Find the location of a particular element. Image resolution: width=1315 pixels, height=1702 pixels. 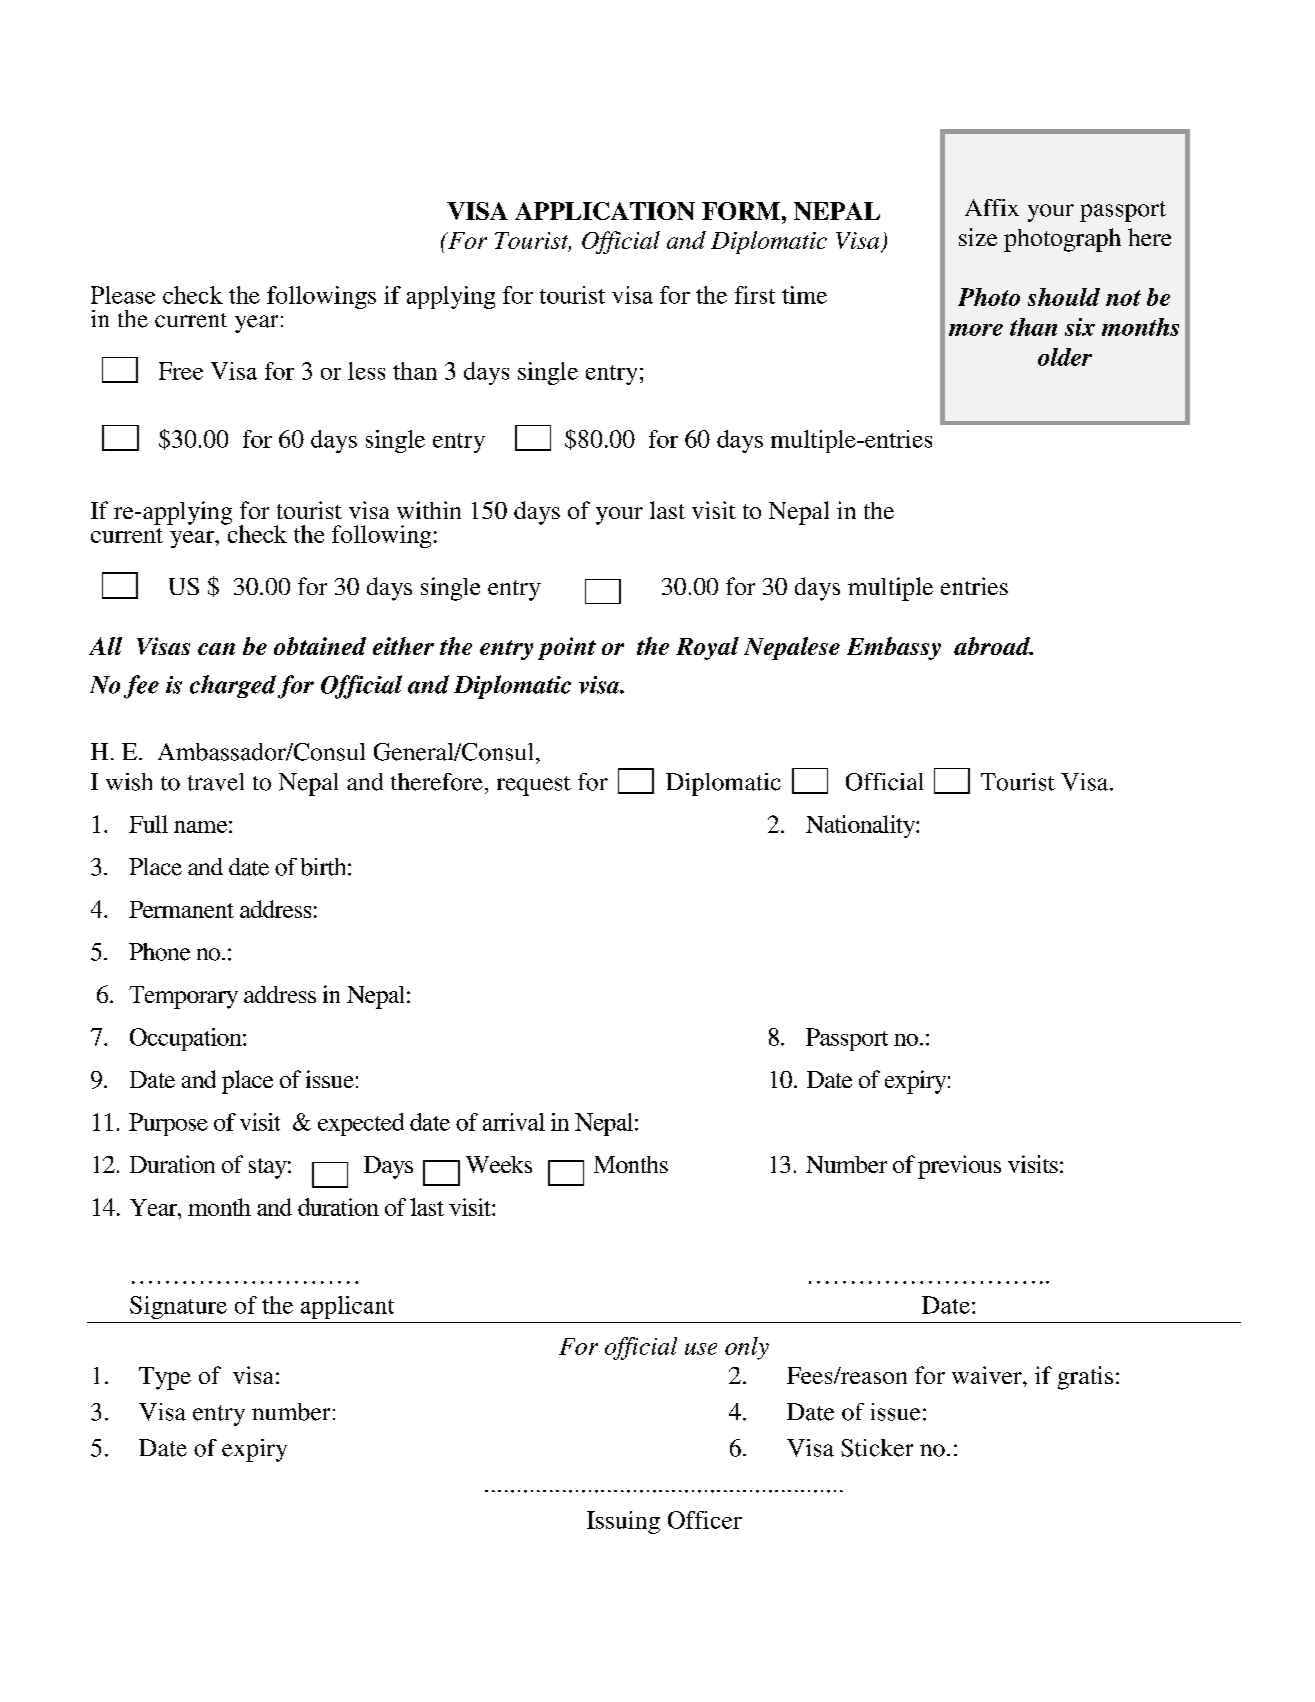

Issuing is located at coordinates (623, 1522).
